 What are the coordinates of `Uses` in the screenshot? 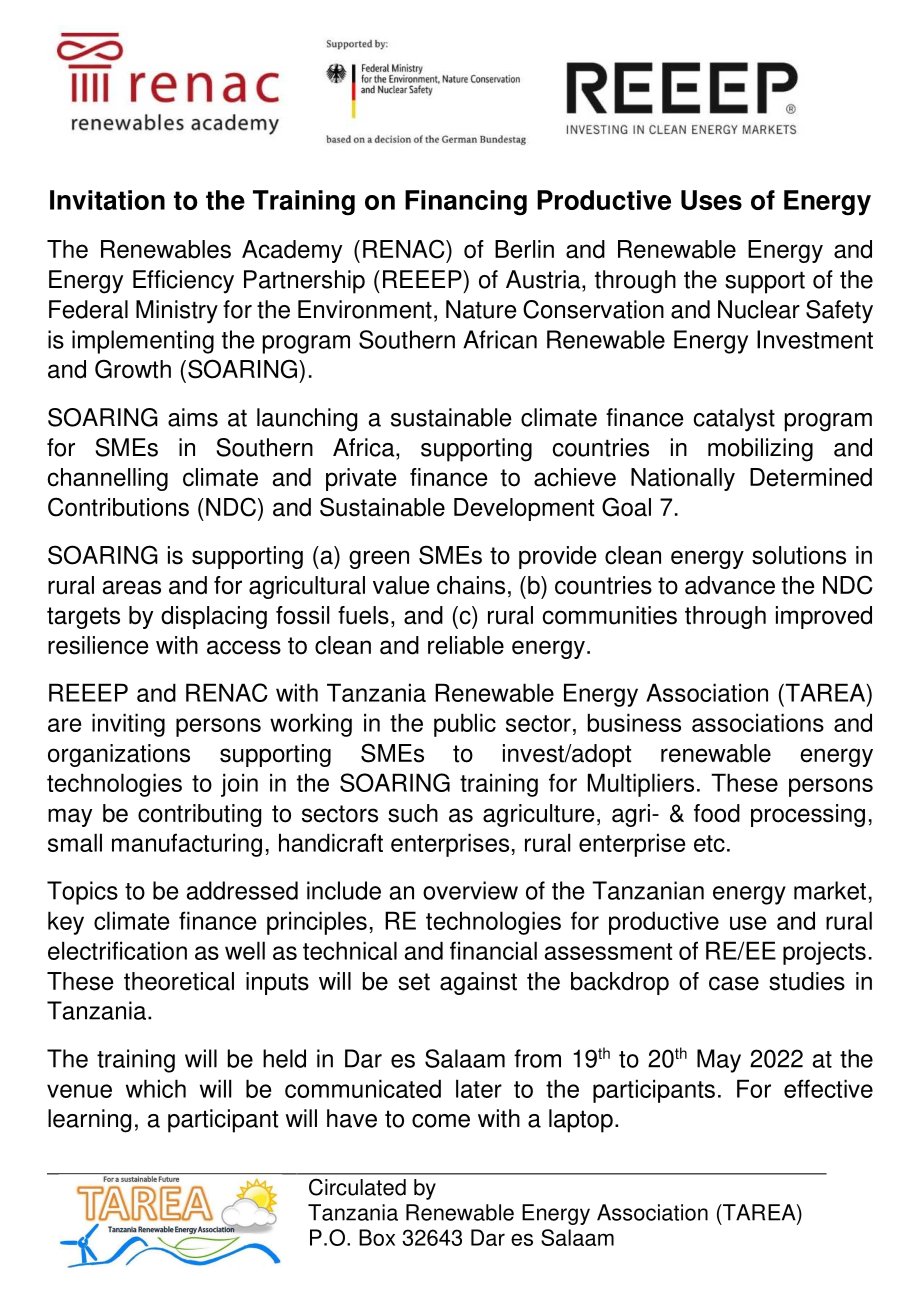 It's located at (711, 200).
